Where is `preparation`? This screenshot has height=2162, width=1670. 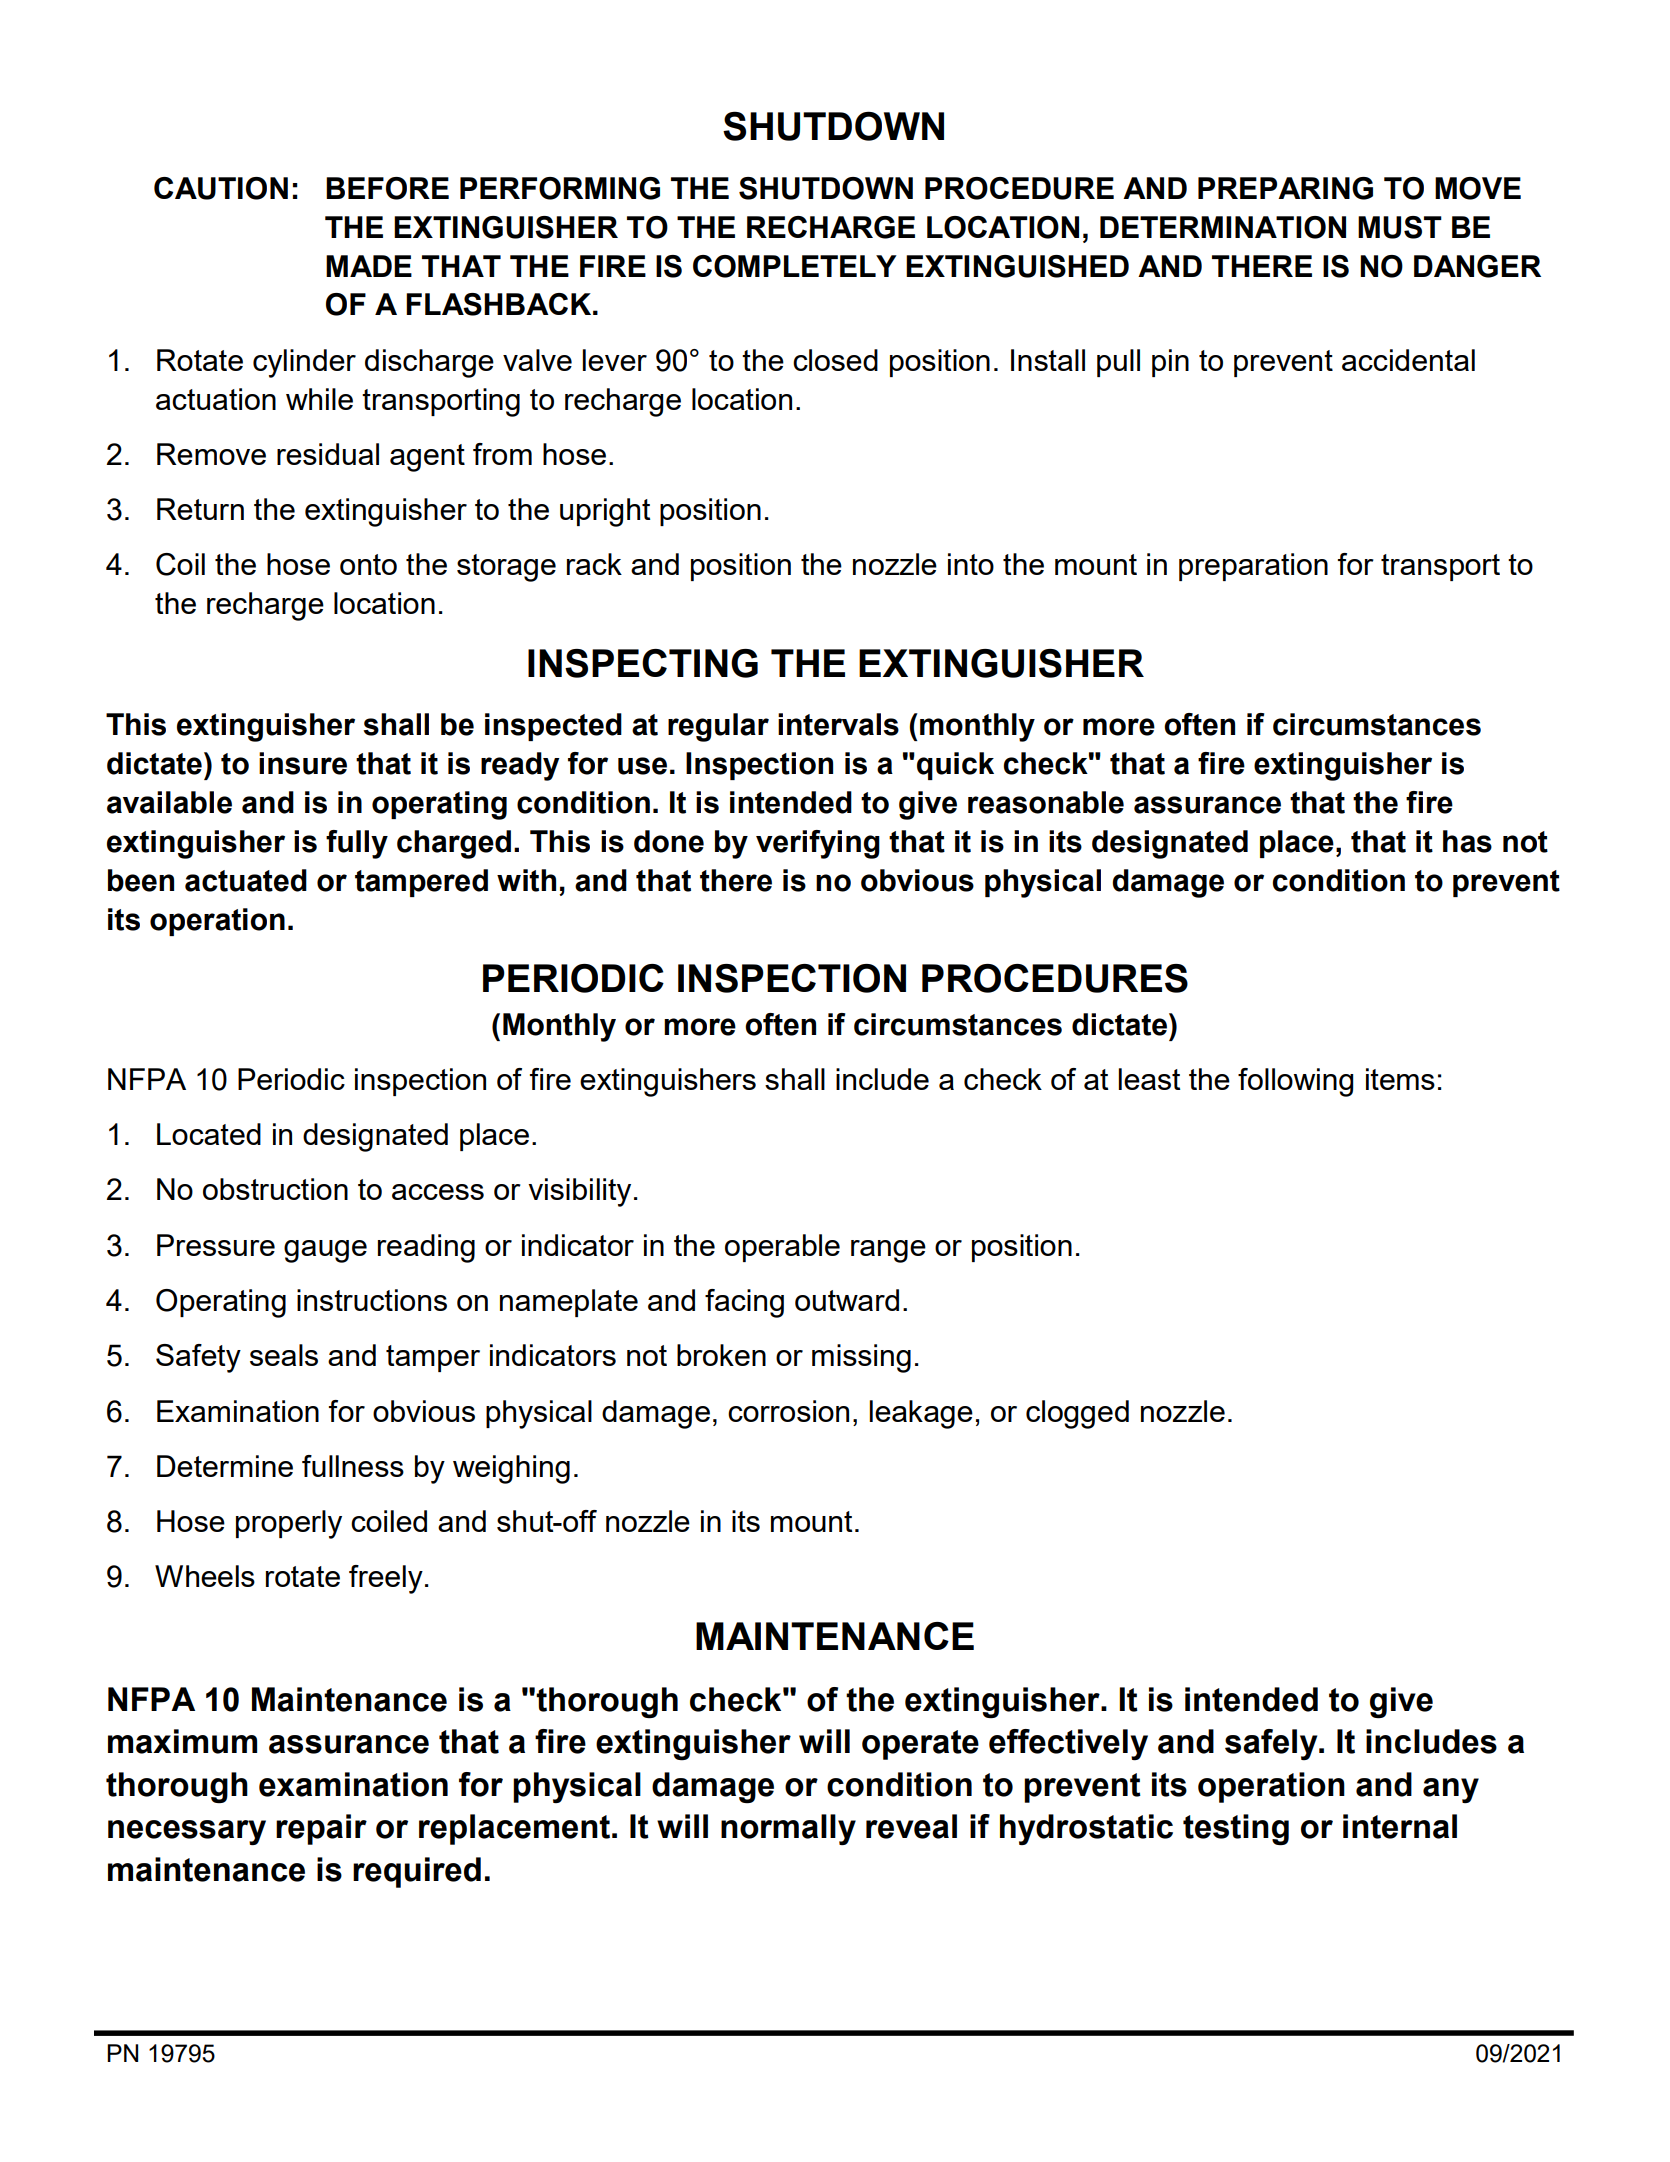 preparation is located at coordinates (1253, 567).
